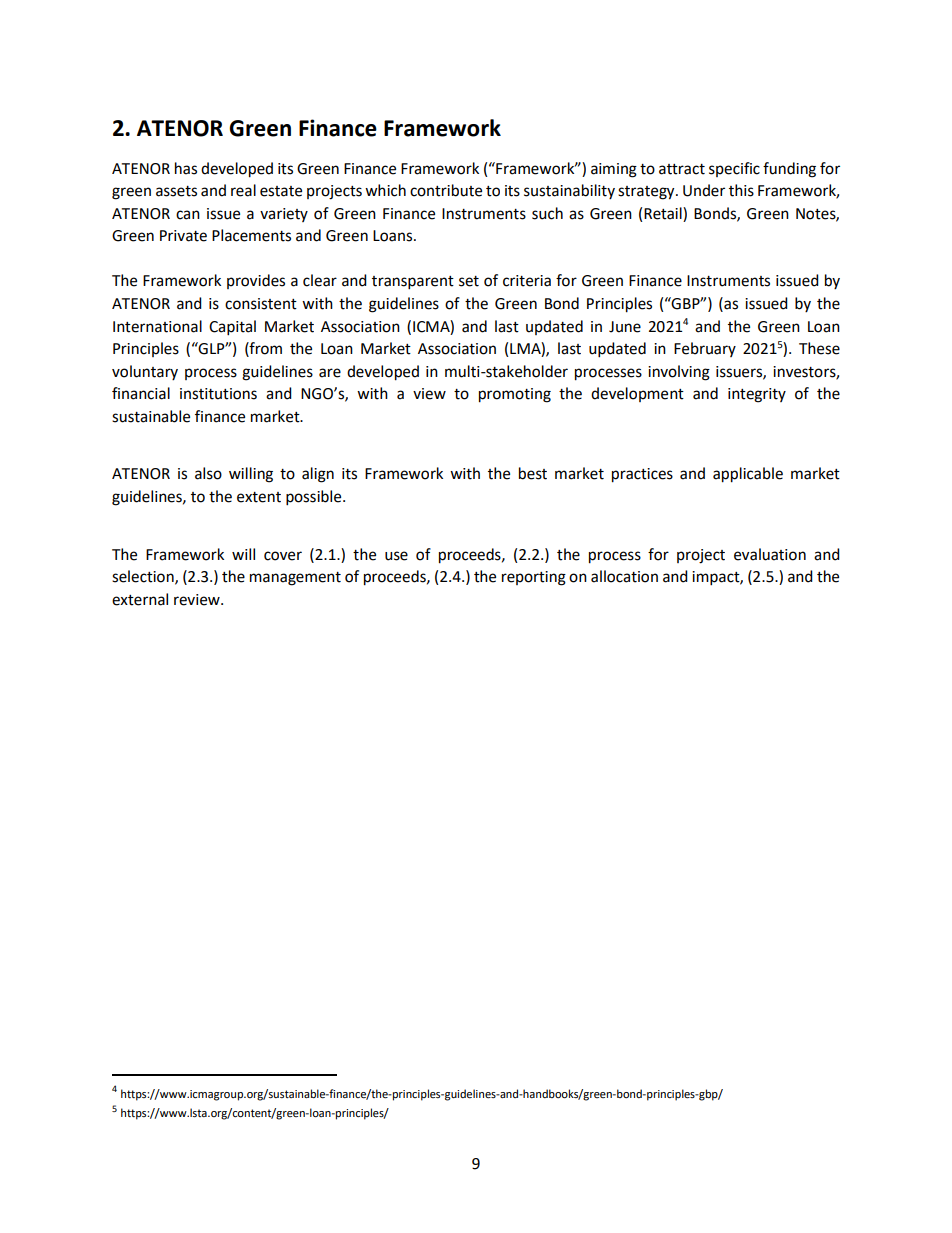 Image resolution: width=952 pixels, height=1233 pixels. What do you see at coordinates (533, 473) in the screenshot?
I see `best` at bounding box center [533, 473].
